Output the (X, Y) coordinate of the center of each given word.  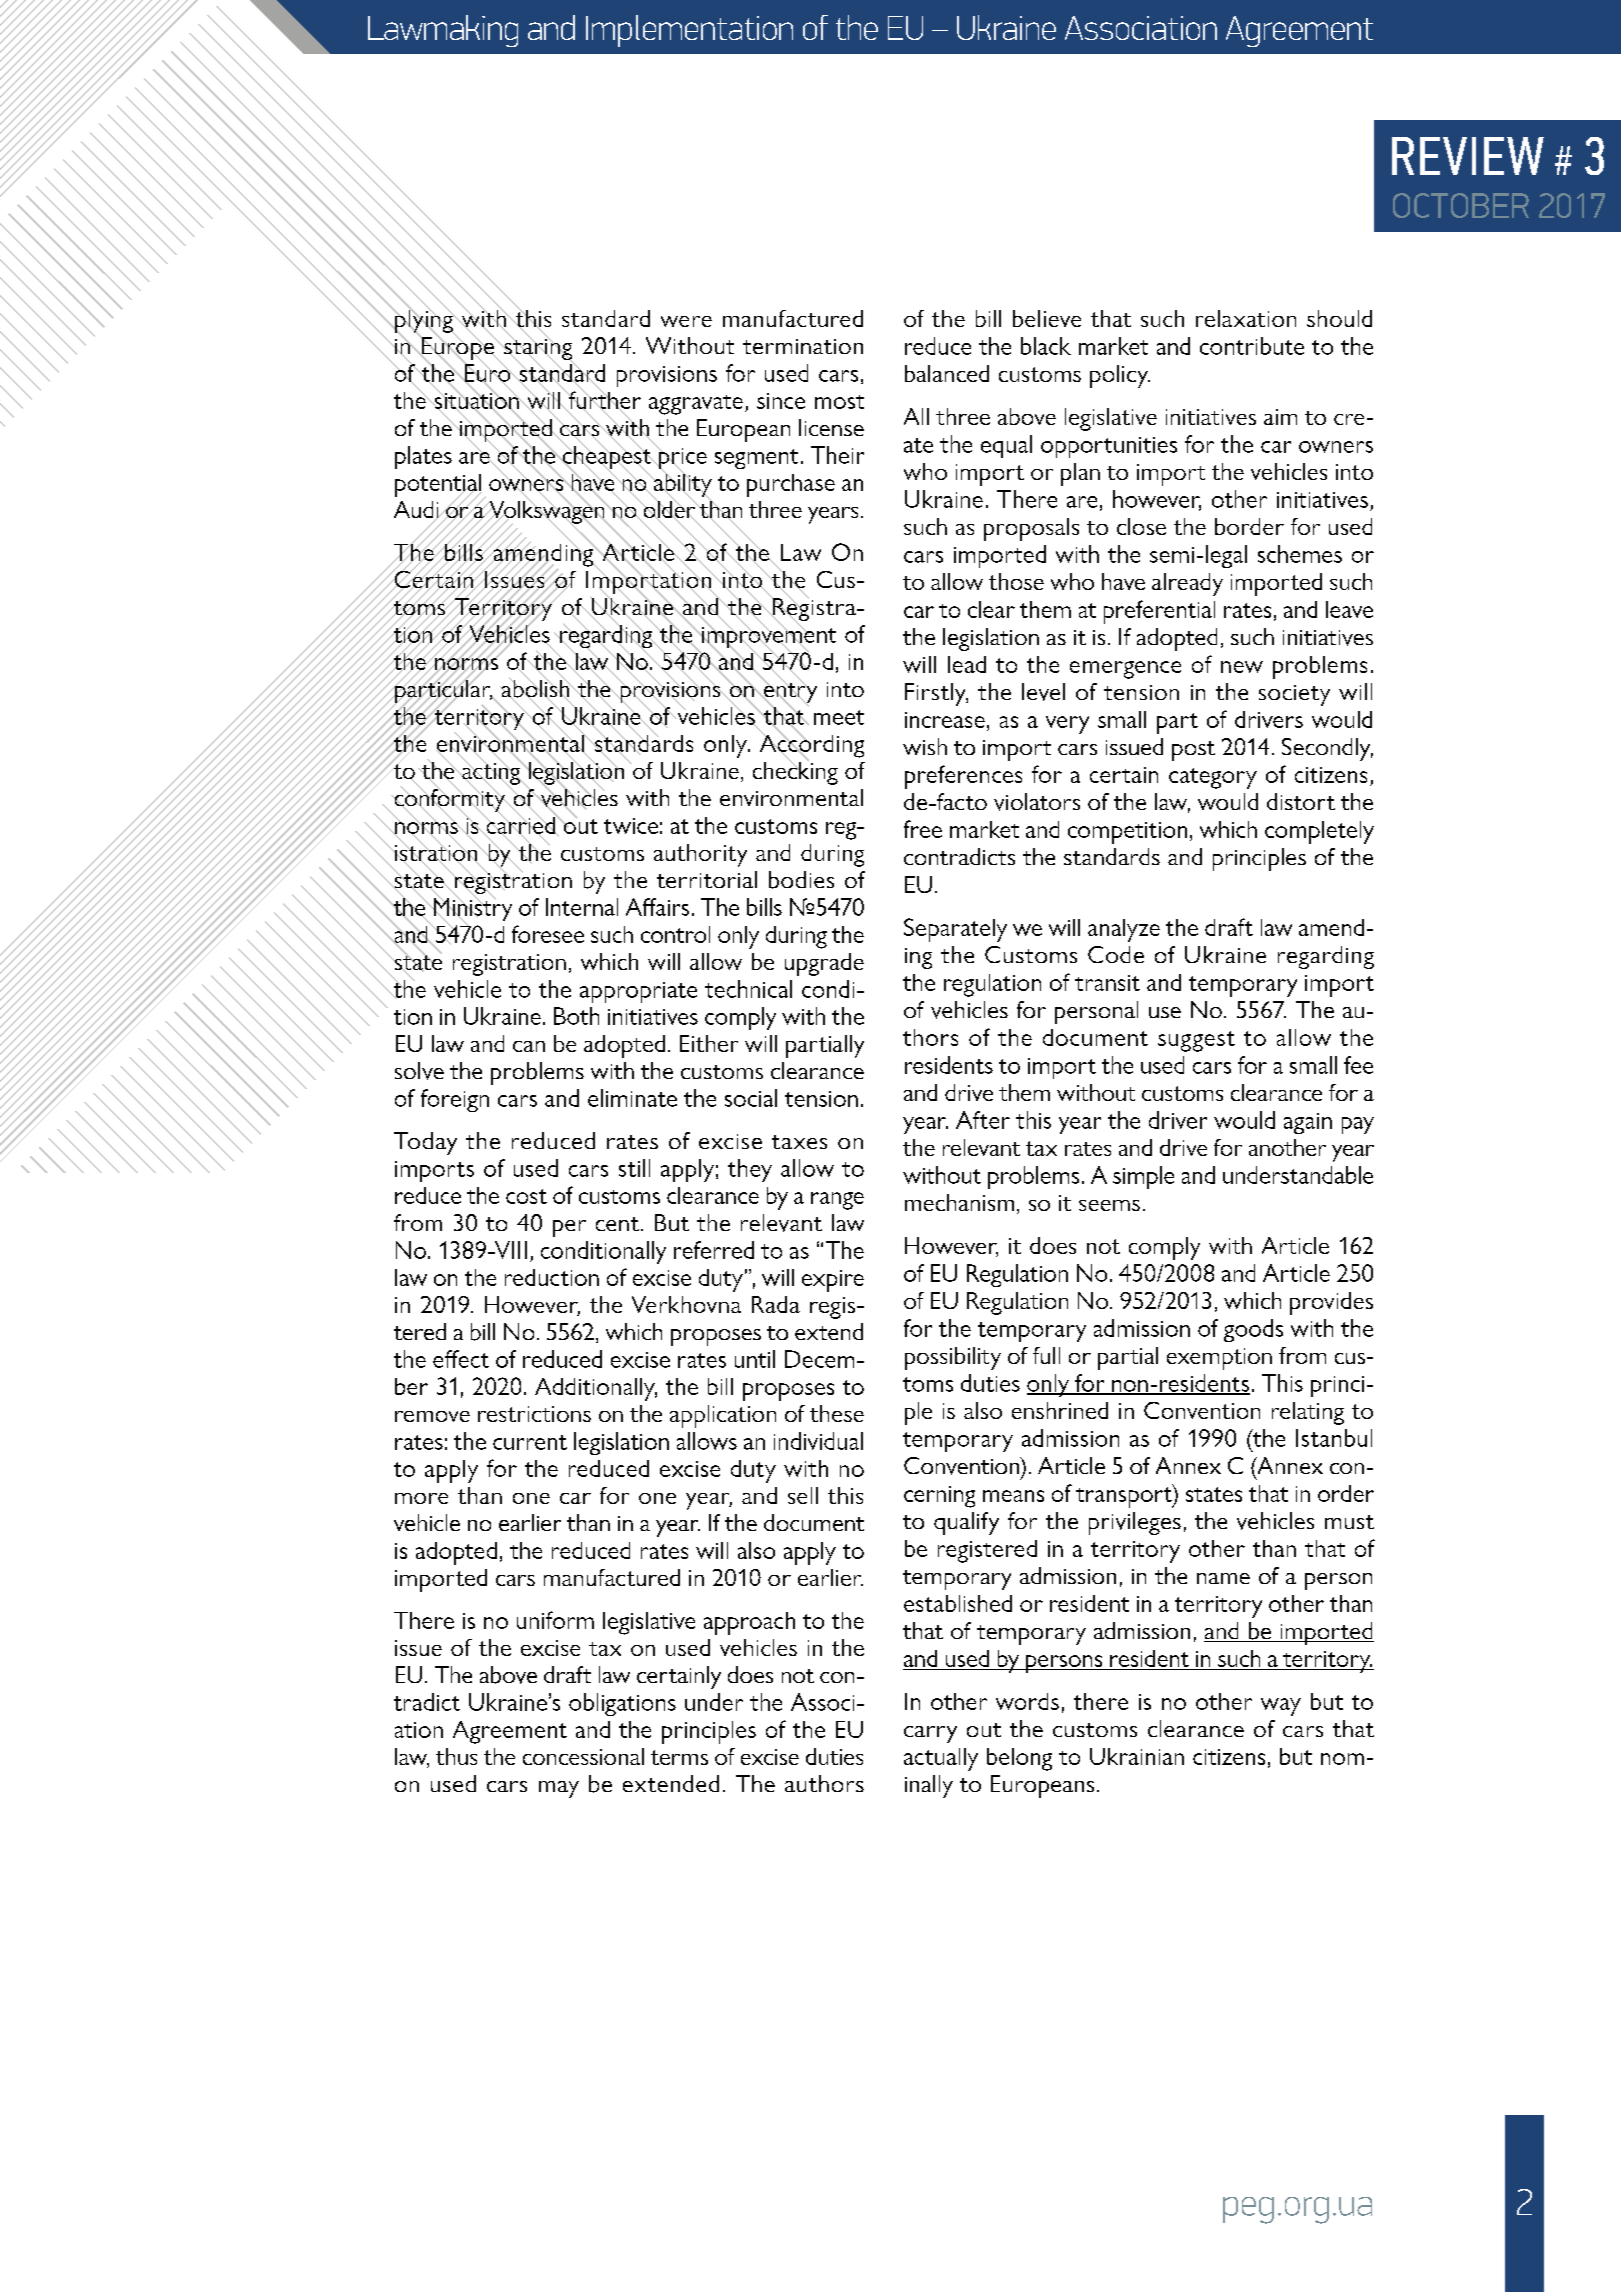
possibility (953, 1358)
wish (925, 746)
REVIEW (1468, 156)
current (530, 1442)
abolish (536, 689)
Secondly (1327, 749)
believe (1047, 318)
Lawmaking (443, 31)
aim (1280, 417)
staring (537, 349)
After (983, 1120)
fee (1358, 1065)
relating (1308, 1413)
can (529, 1046)
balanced (947, 373)
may (559, 1789)
